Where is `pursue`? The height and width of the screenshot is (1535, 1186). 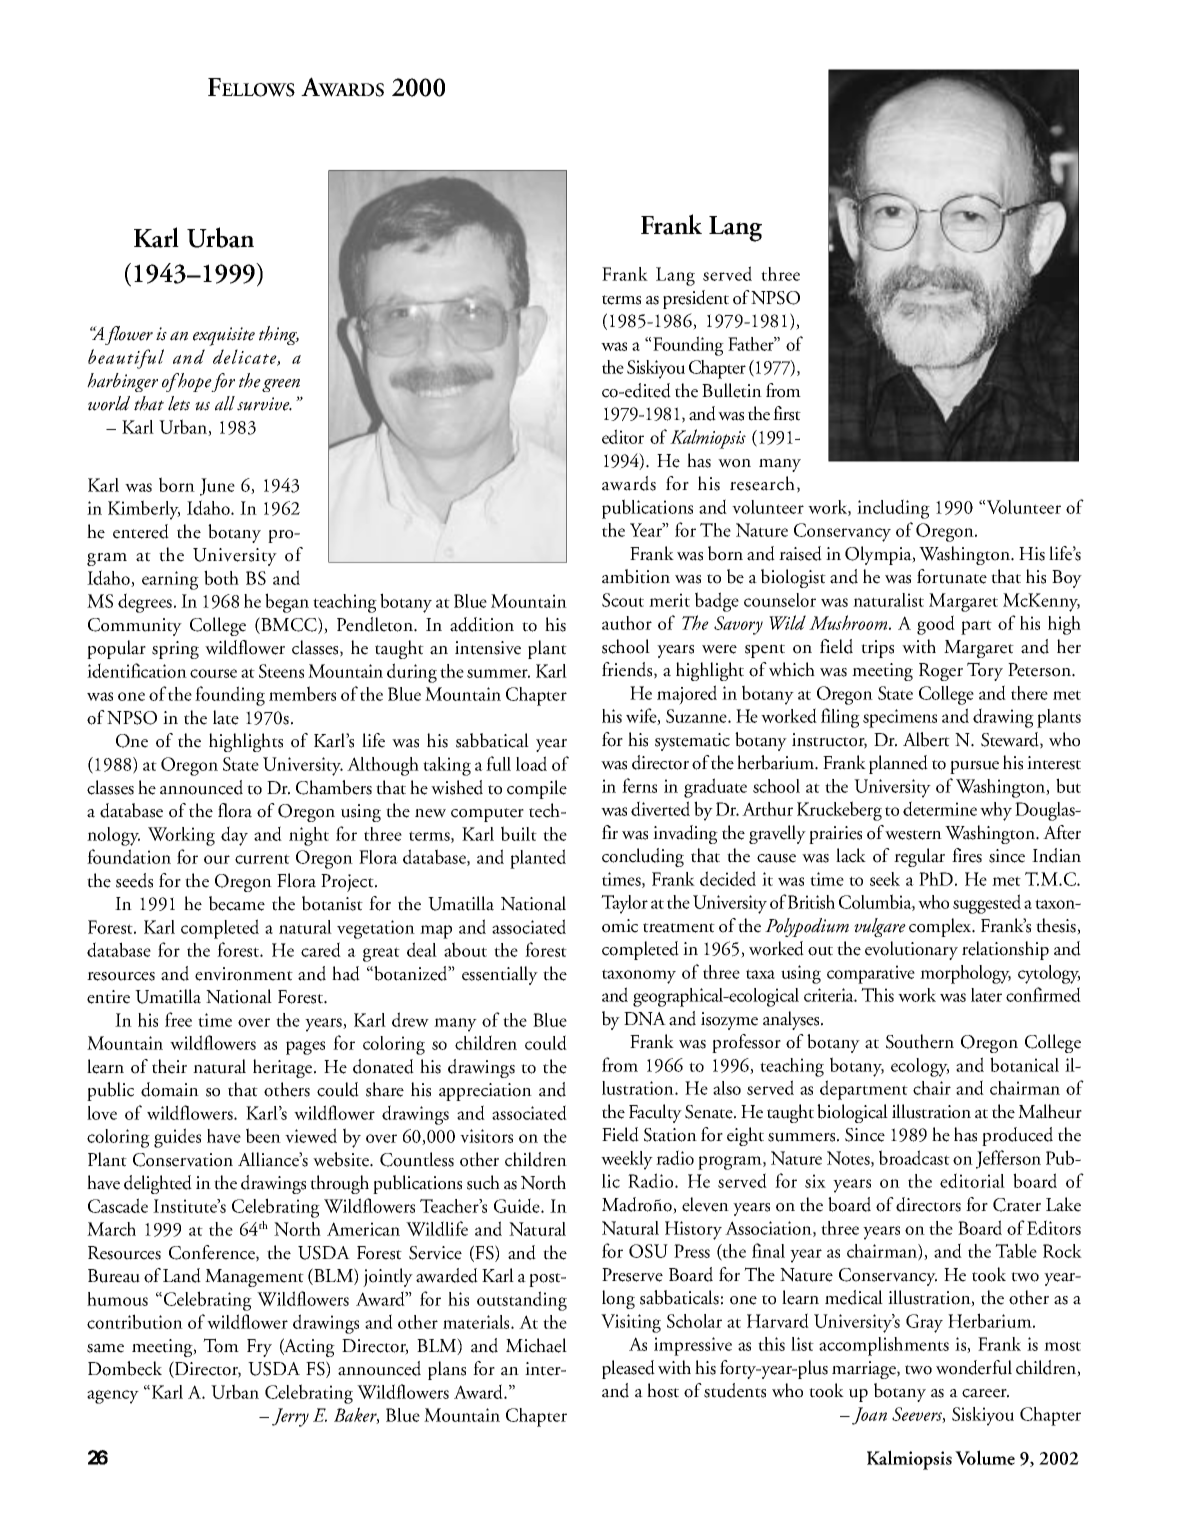 pursue is located at coordinates (974, 767).
